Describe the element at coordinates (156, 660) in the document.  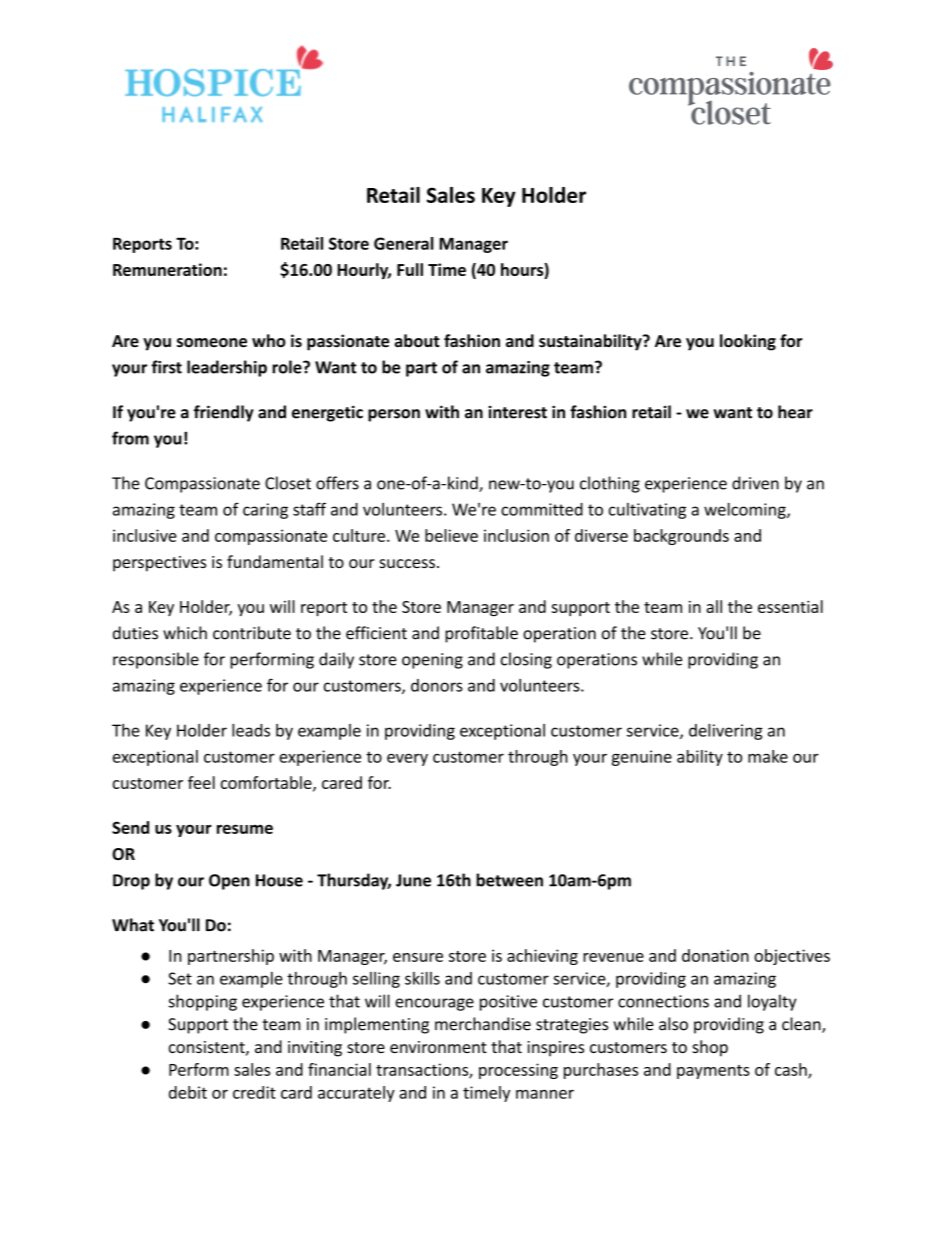
I see `responsible` at that location.
